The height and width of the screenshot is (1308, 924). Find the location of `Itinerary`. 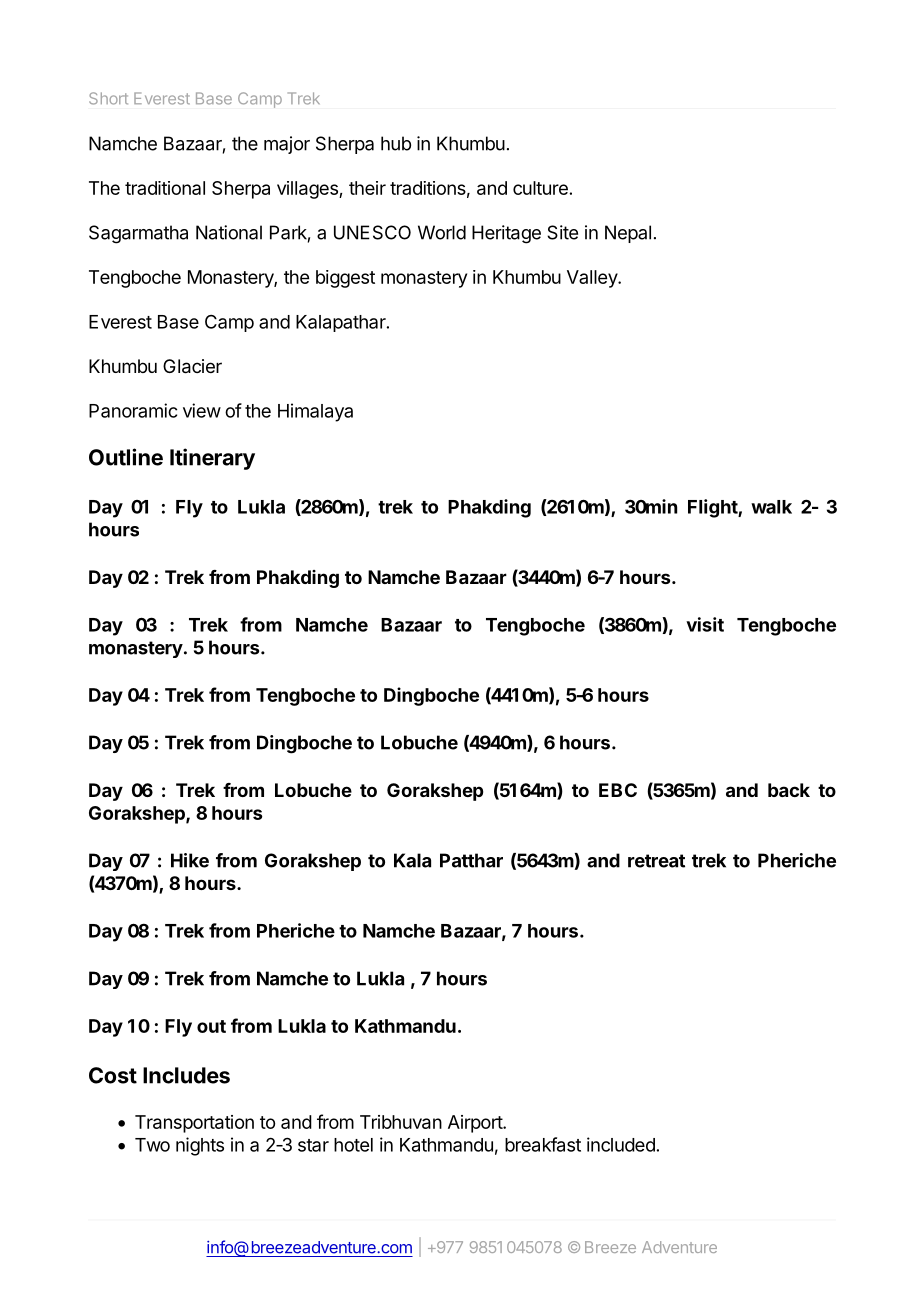

Itinerary is located at coordinates (212, 459).
